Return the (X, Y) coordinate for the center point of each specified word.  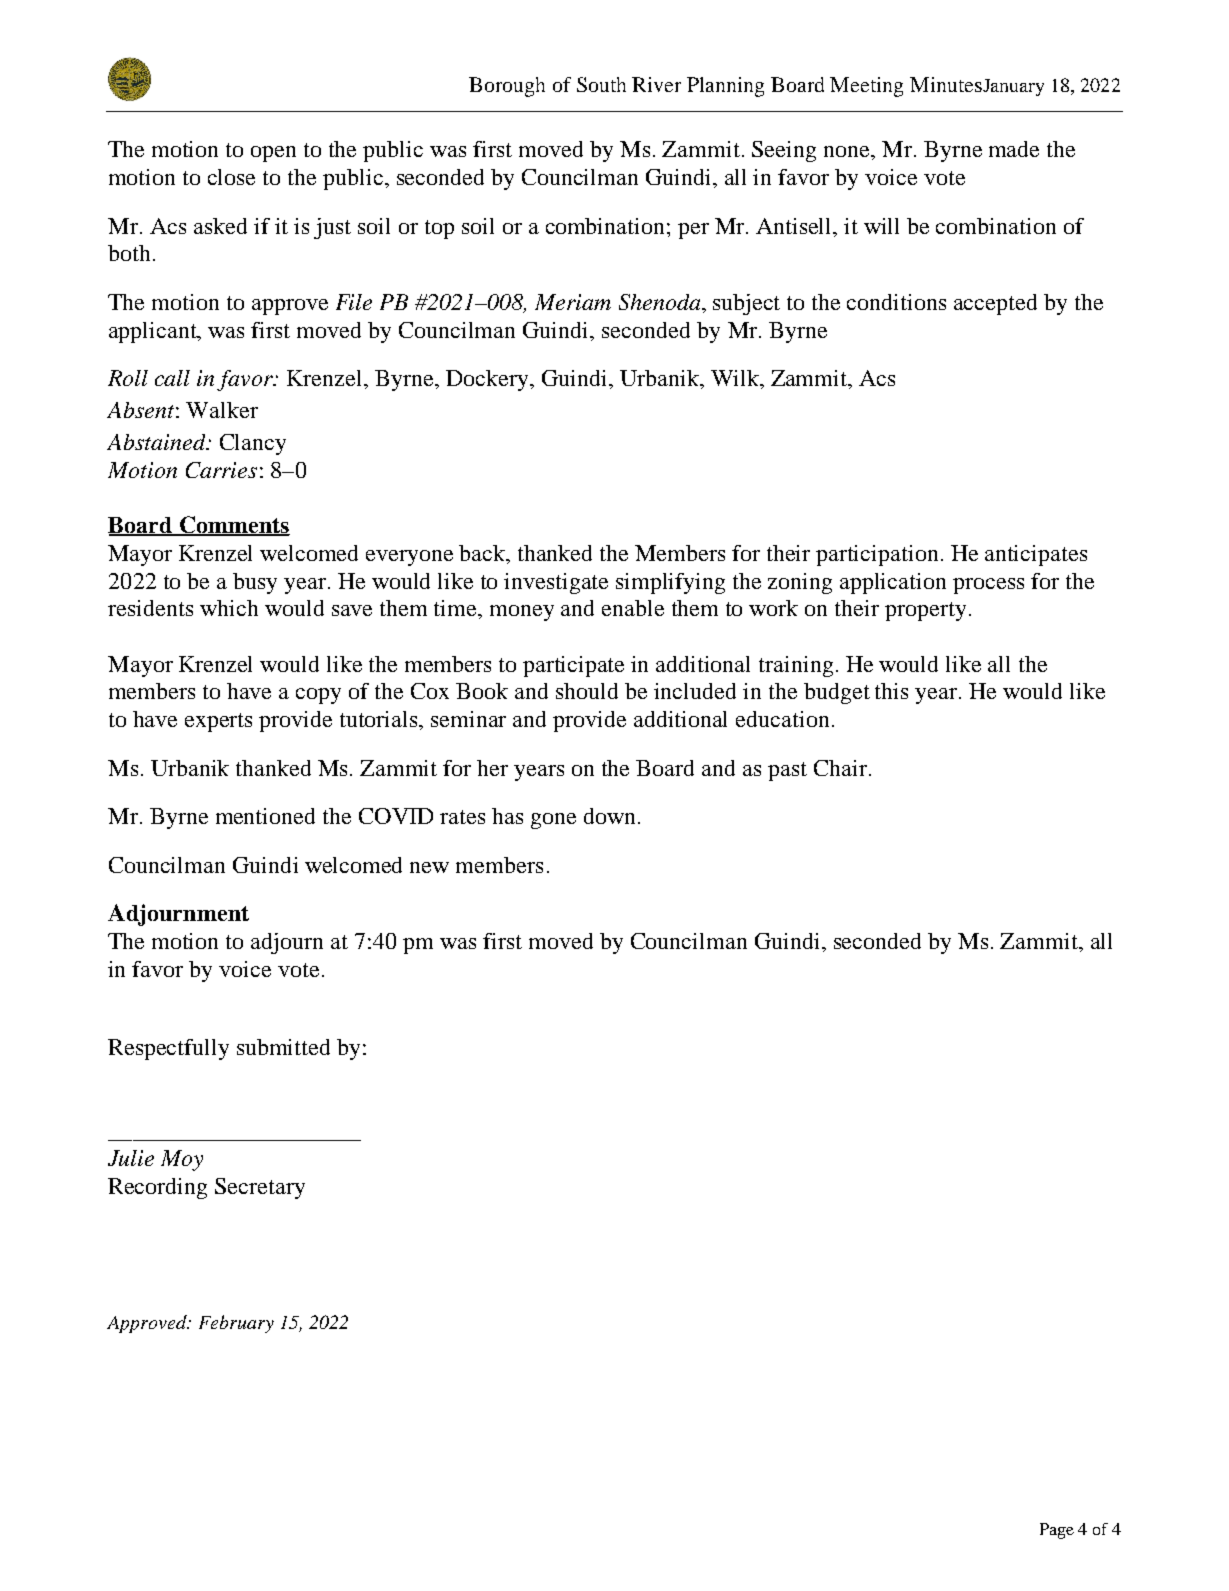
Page (1057, 1531)
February (236, 1324)
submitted (283, 1047)
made (1014, 149)
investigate (556, 583)
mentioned (265, 816)
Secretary (260, 1188)
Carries (221, 470)
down (611, 816)
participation (877, 555)
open (273, 154)
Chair (842, 768)
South (601, 84)
